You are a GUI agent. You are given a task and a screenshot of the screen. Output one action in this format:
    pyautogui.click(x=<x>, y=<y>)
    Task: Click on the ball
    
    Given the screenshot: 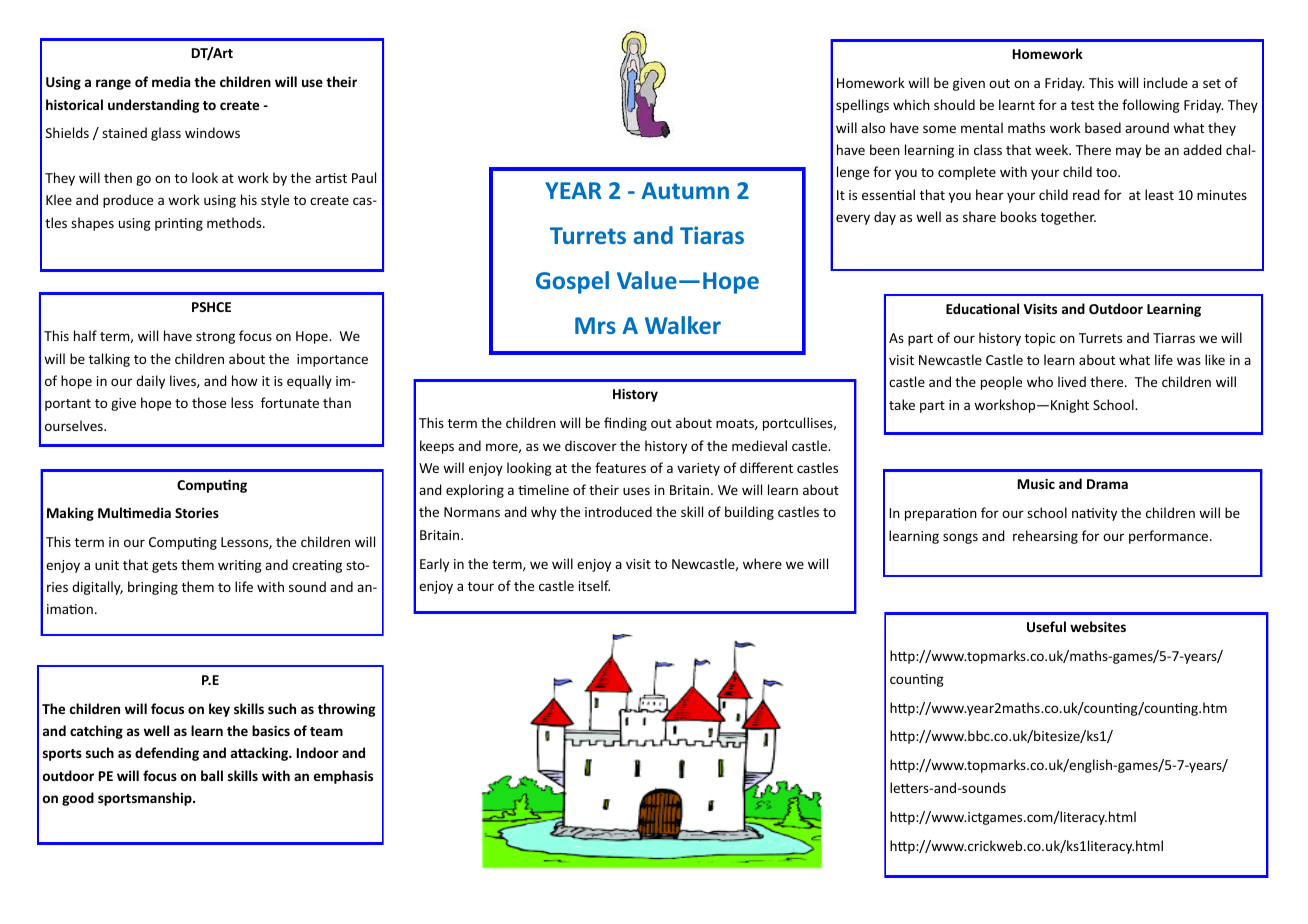 What is the action you would take?
    pyautogui.click(x=212, y=775)
